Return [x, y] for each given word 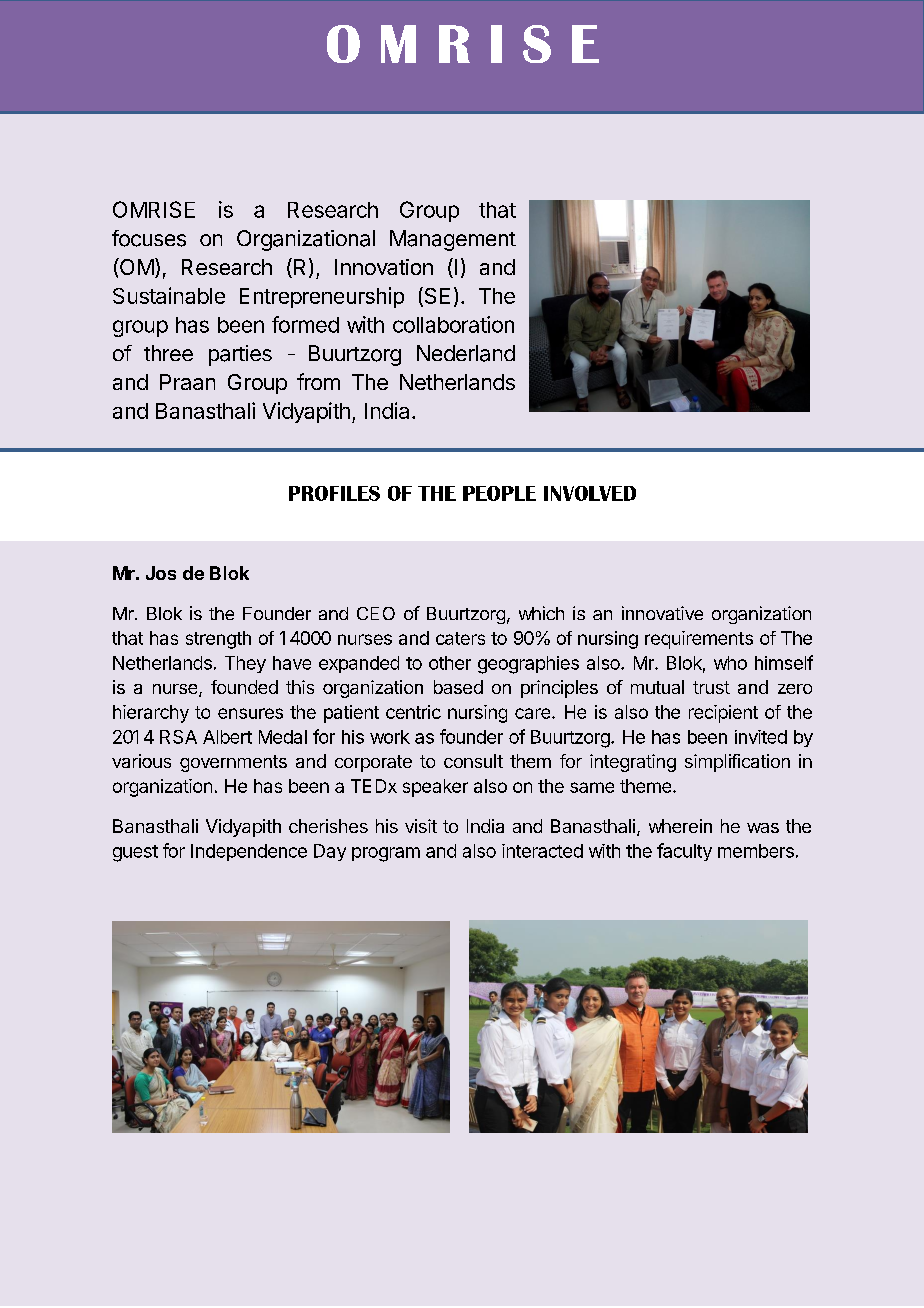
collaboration [453, 324]
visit [421, 826]
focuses [149, 238]
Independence [249, 852]
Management [453, 240]
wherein [680, 826]
